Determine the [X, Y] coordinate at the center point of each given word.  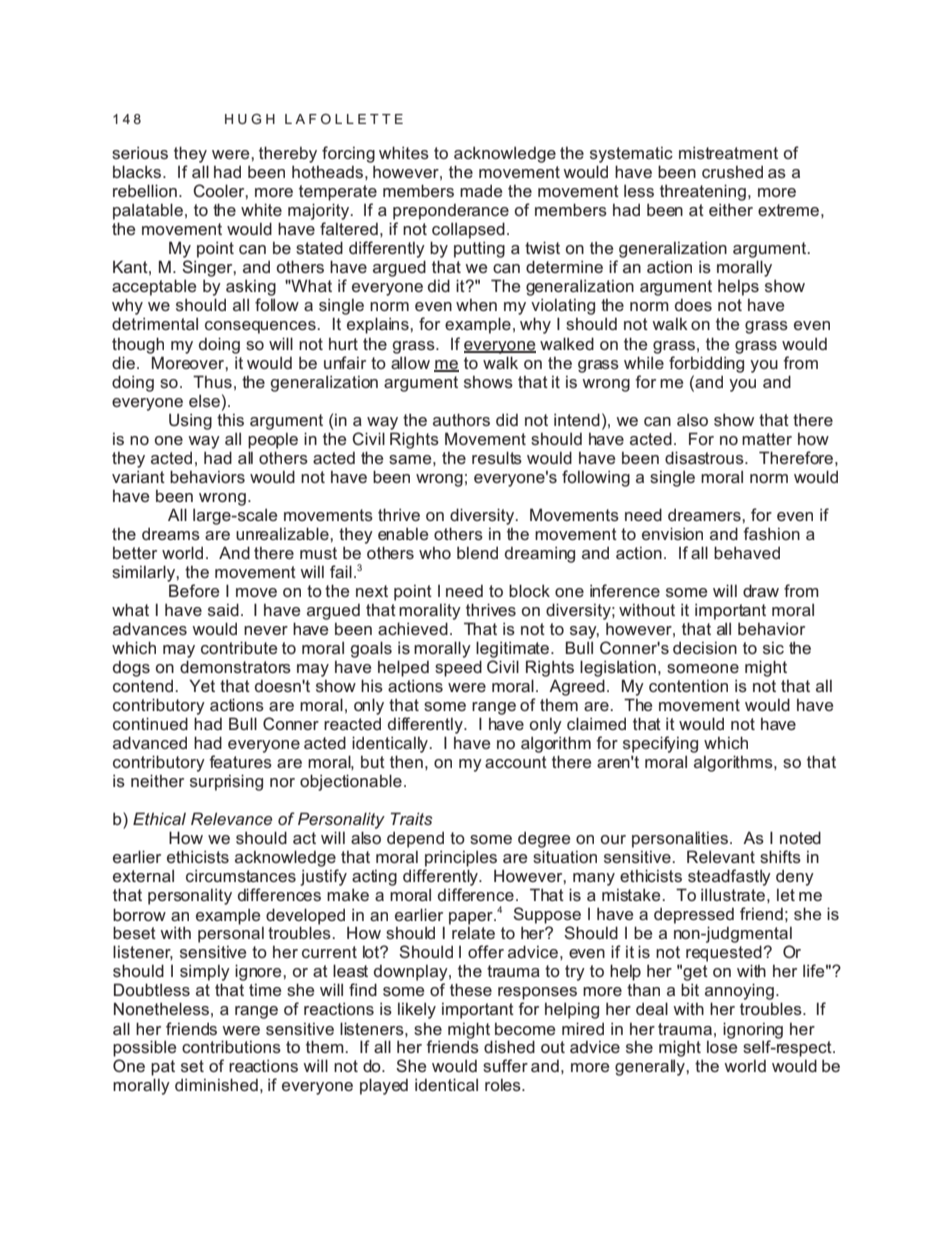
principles [461, 858]
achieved [413, 628]
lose [722, 1046]
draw [761, 590]
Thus [212, 381]
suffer [505, 1065]
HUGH [250, 119]
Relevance [231, 818]
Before [194, 590]
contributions [231, 1046]
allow [410, 362]
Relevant [721, 856]
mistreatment [728, 152]
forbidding [706, 364]
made [481, 190]
